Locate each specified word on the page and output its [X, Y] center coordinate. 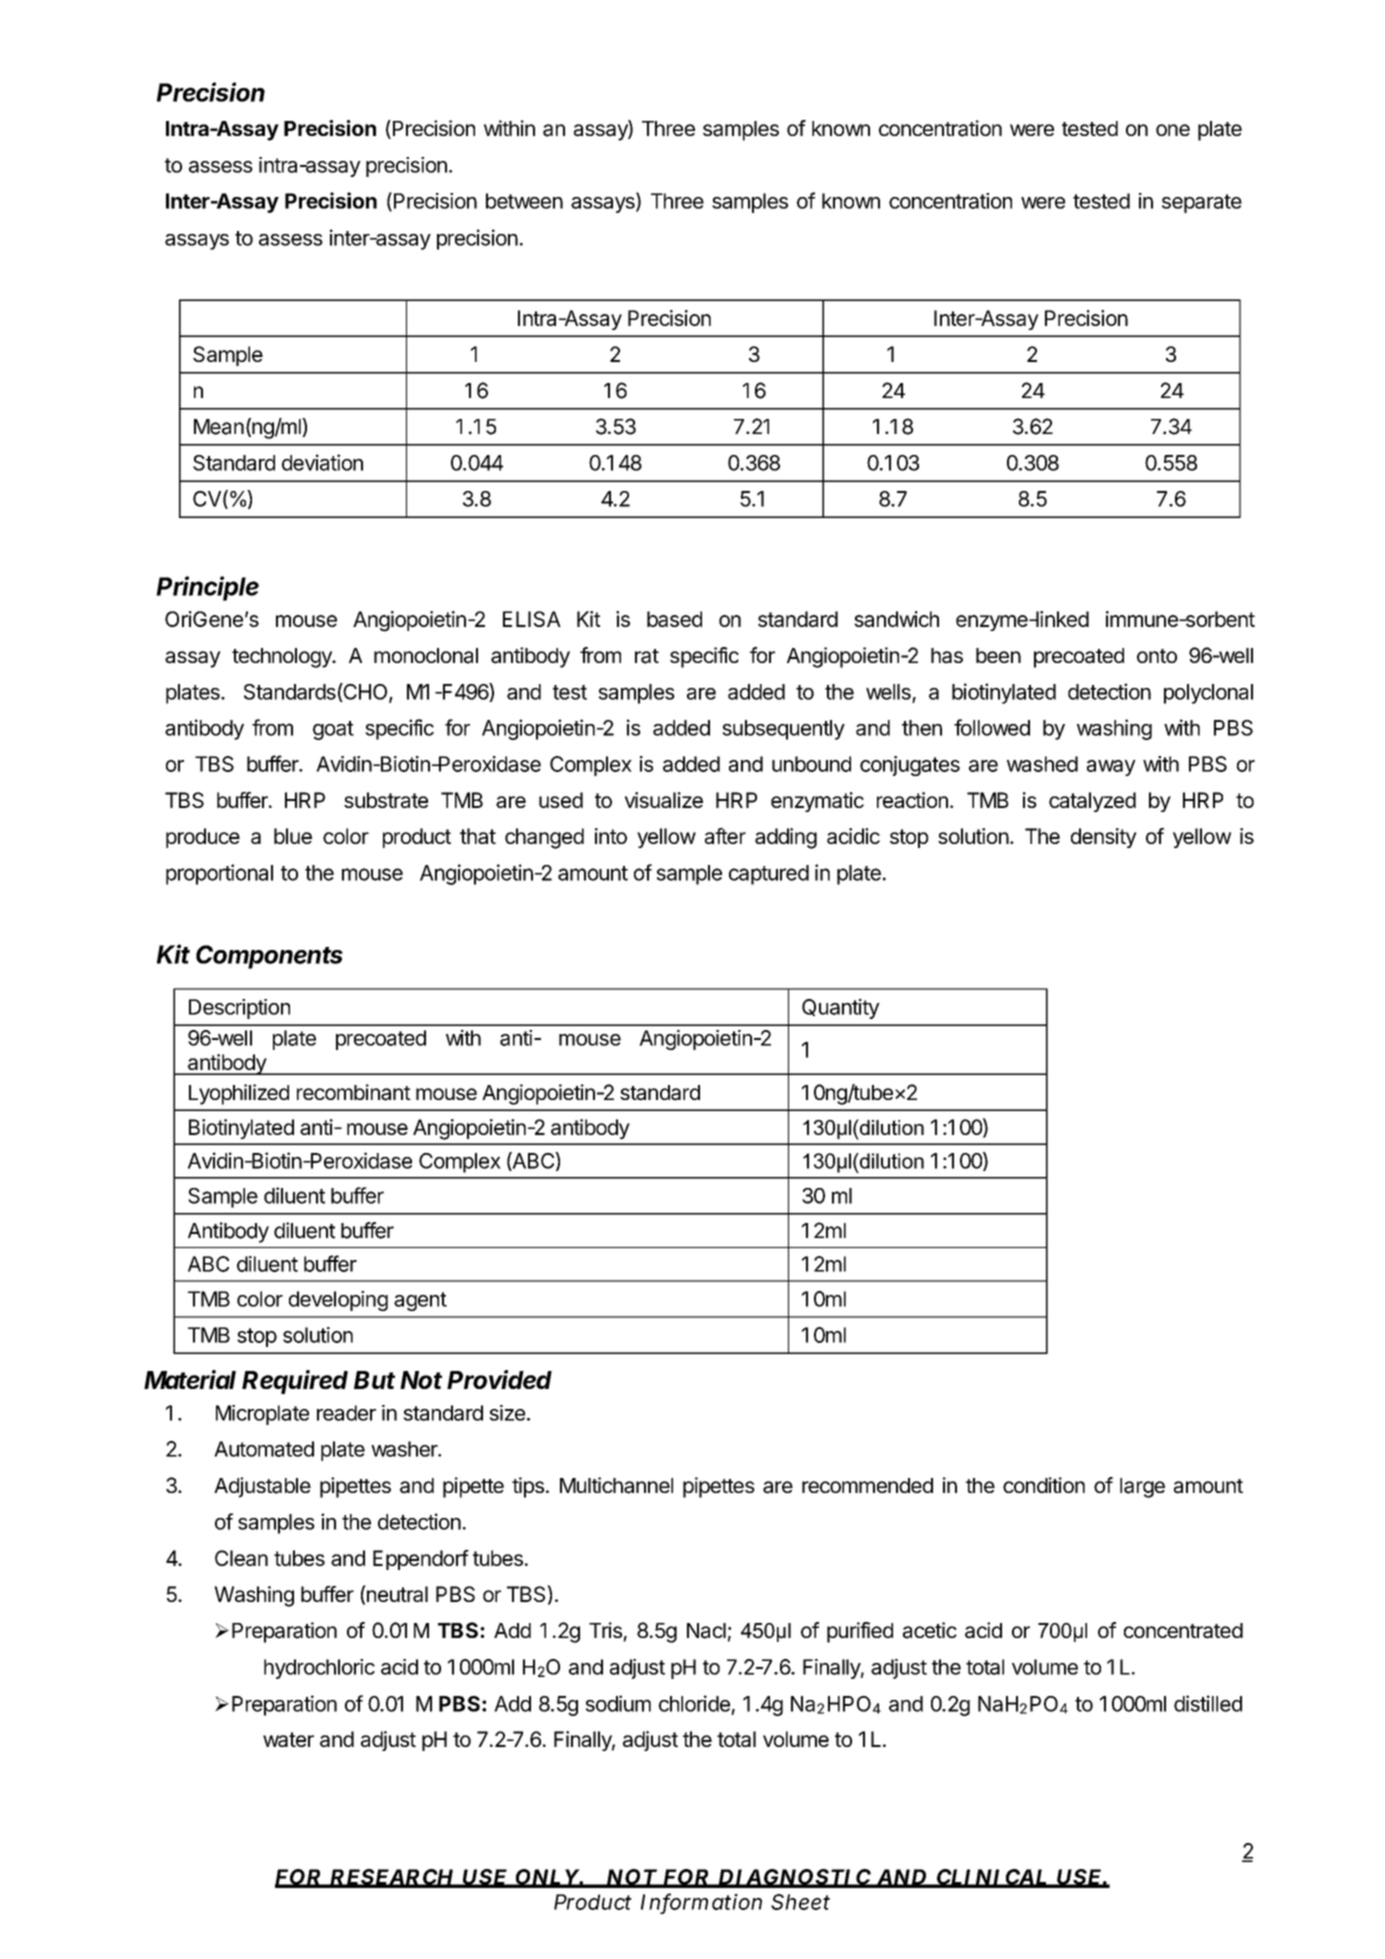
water [288, 1739]
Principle [207, 588]
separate [1202, 203]
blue [293, 836]
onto [1157, 656]
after [725, 836]
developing [338, 1301]
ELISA [532, 619]
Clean [241, 1558]
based [674, 619]
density [1104, 838]
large [1142, 1488]
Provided [499, 1379]
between [524, 201]
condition [1044, 1485]
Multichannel [616, 1485]
